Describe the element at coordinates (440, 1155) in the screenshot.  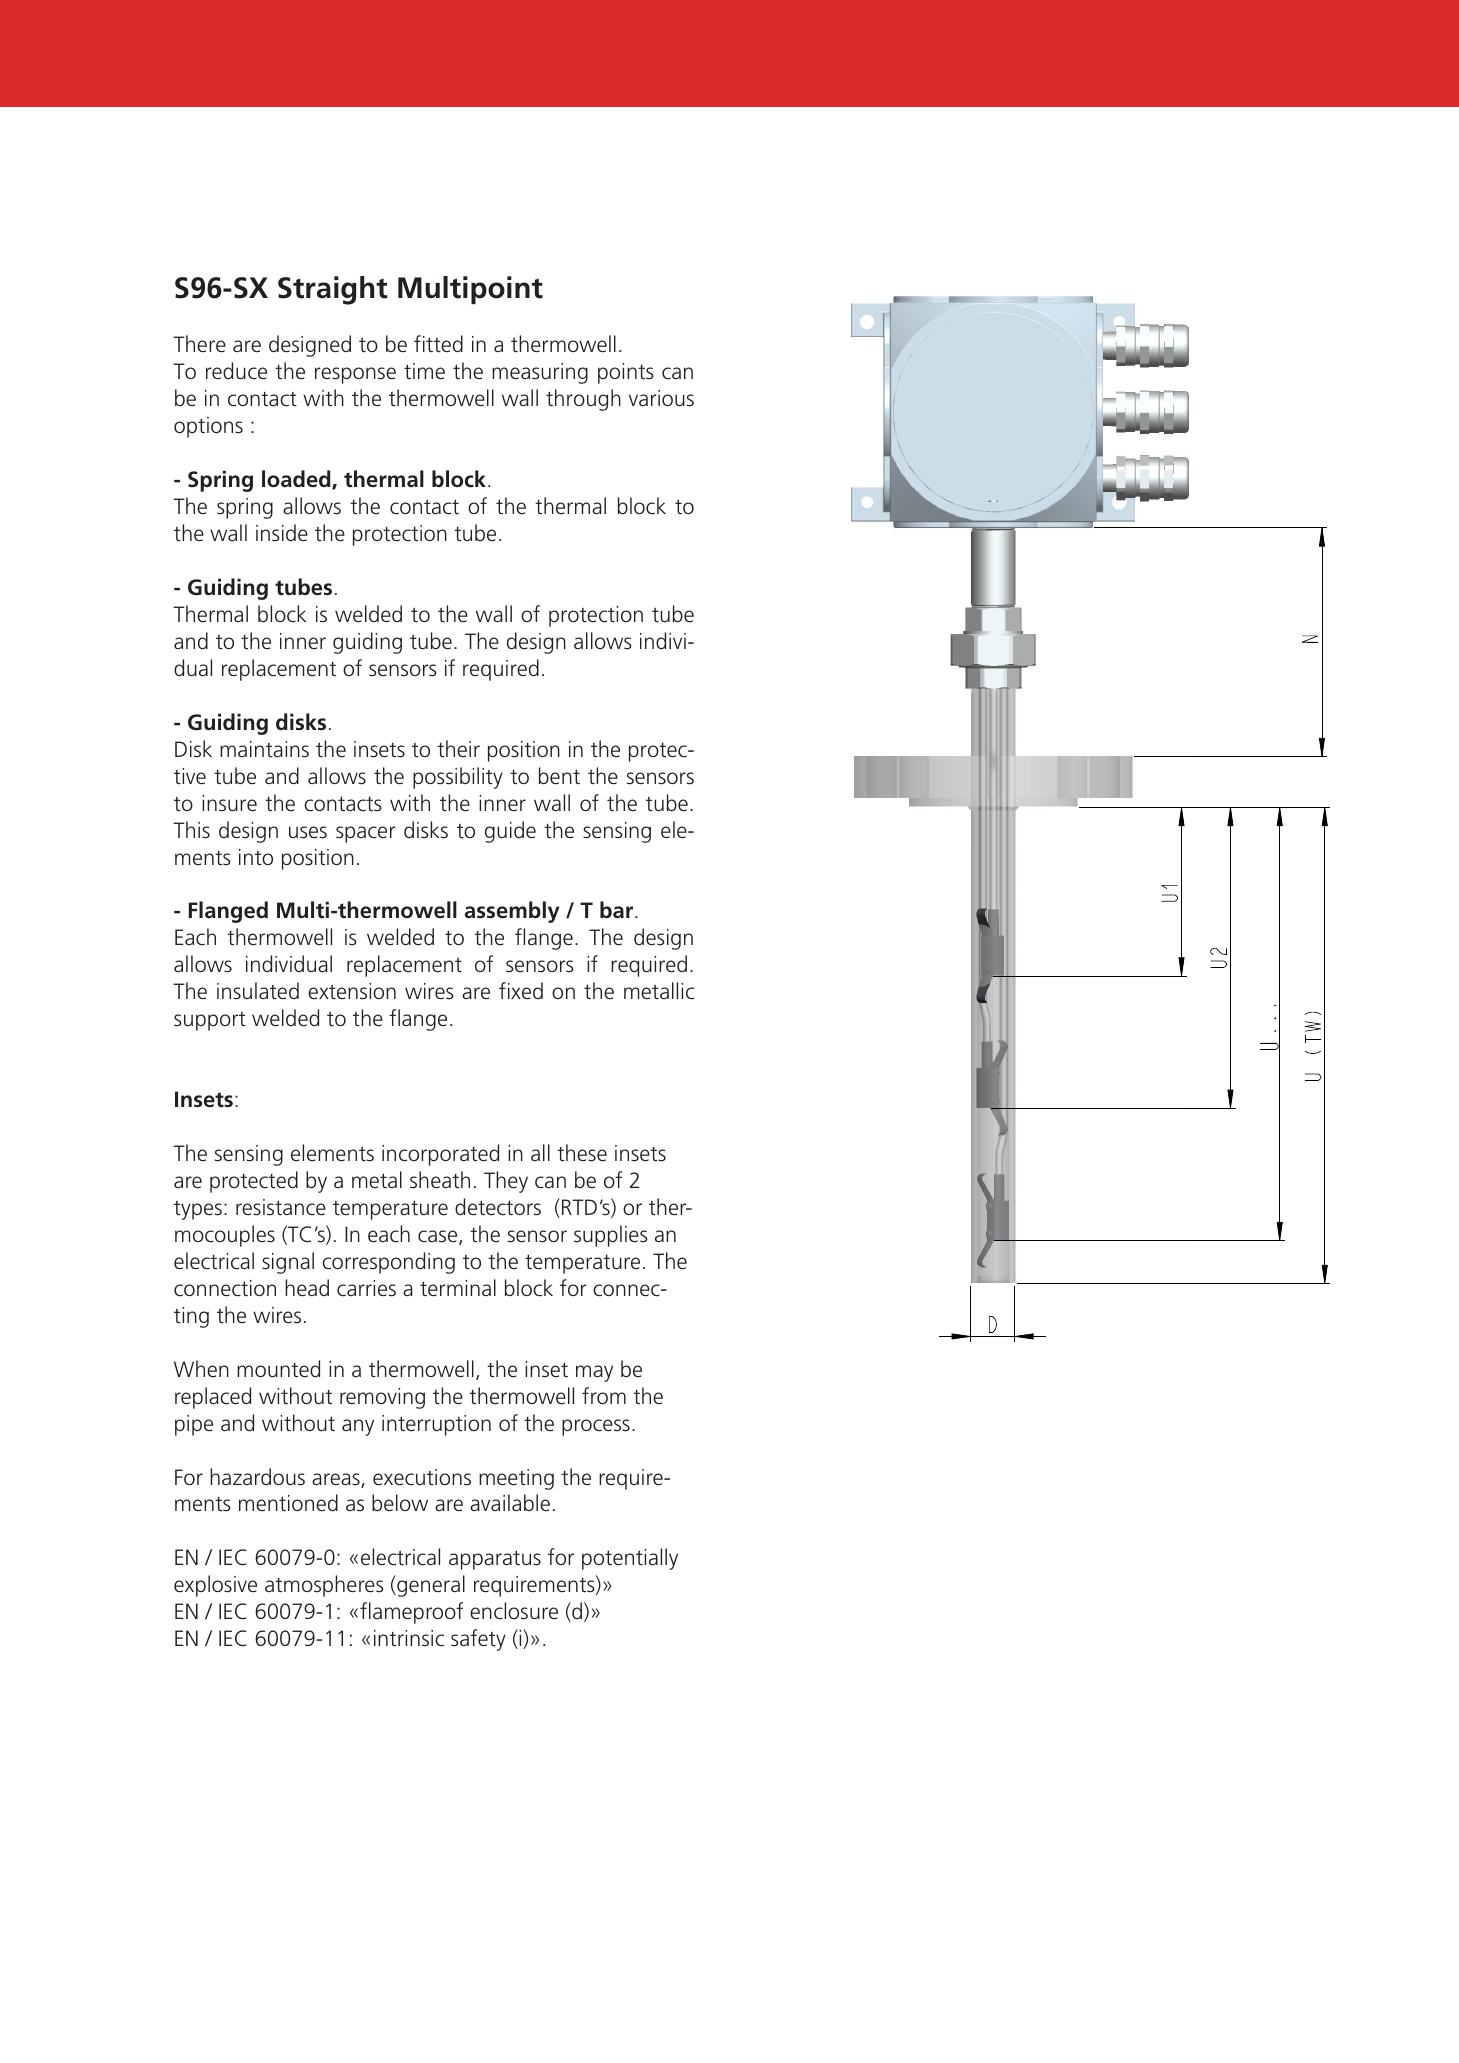
I see `incorporated` at that location.
